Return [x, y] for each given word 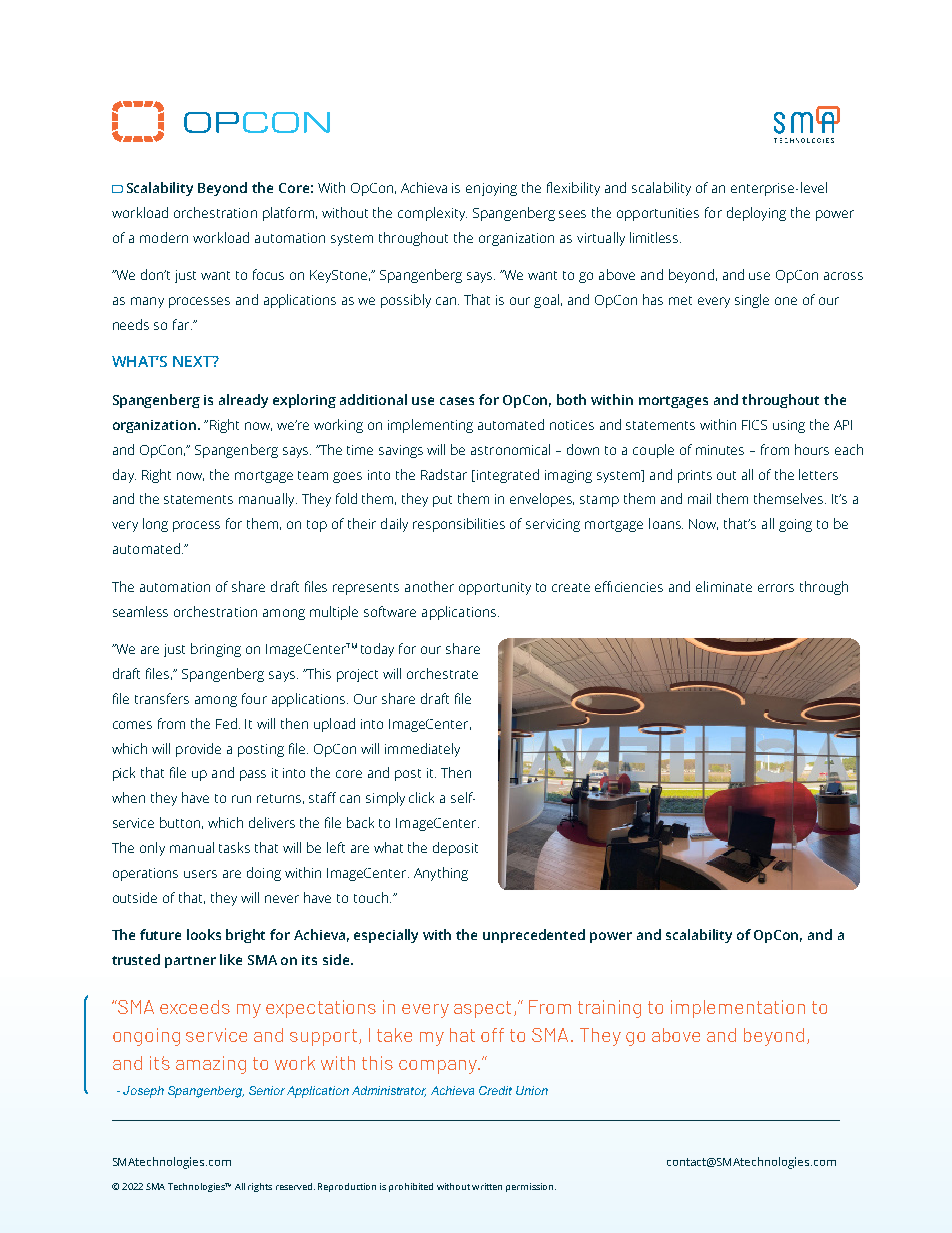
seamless [140, 611]
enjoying [491, 189]
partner [190, 962]
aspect [482, 1009]
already [243, 401]
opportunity [495, 588]
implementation [738, 1009]
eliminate [724, 586]
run [241, 799]
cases [457, 401]
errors [776, 588]
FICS [754, 425]
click [421, 797]
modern [164, 237]
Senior [267, 1090]
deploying [756, 214]
